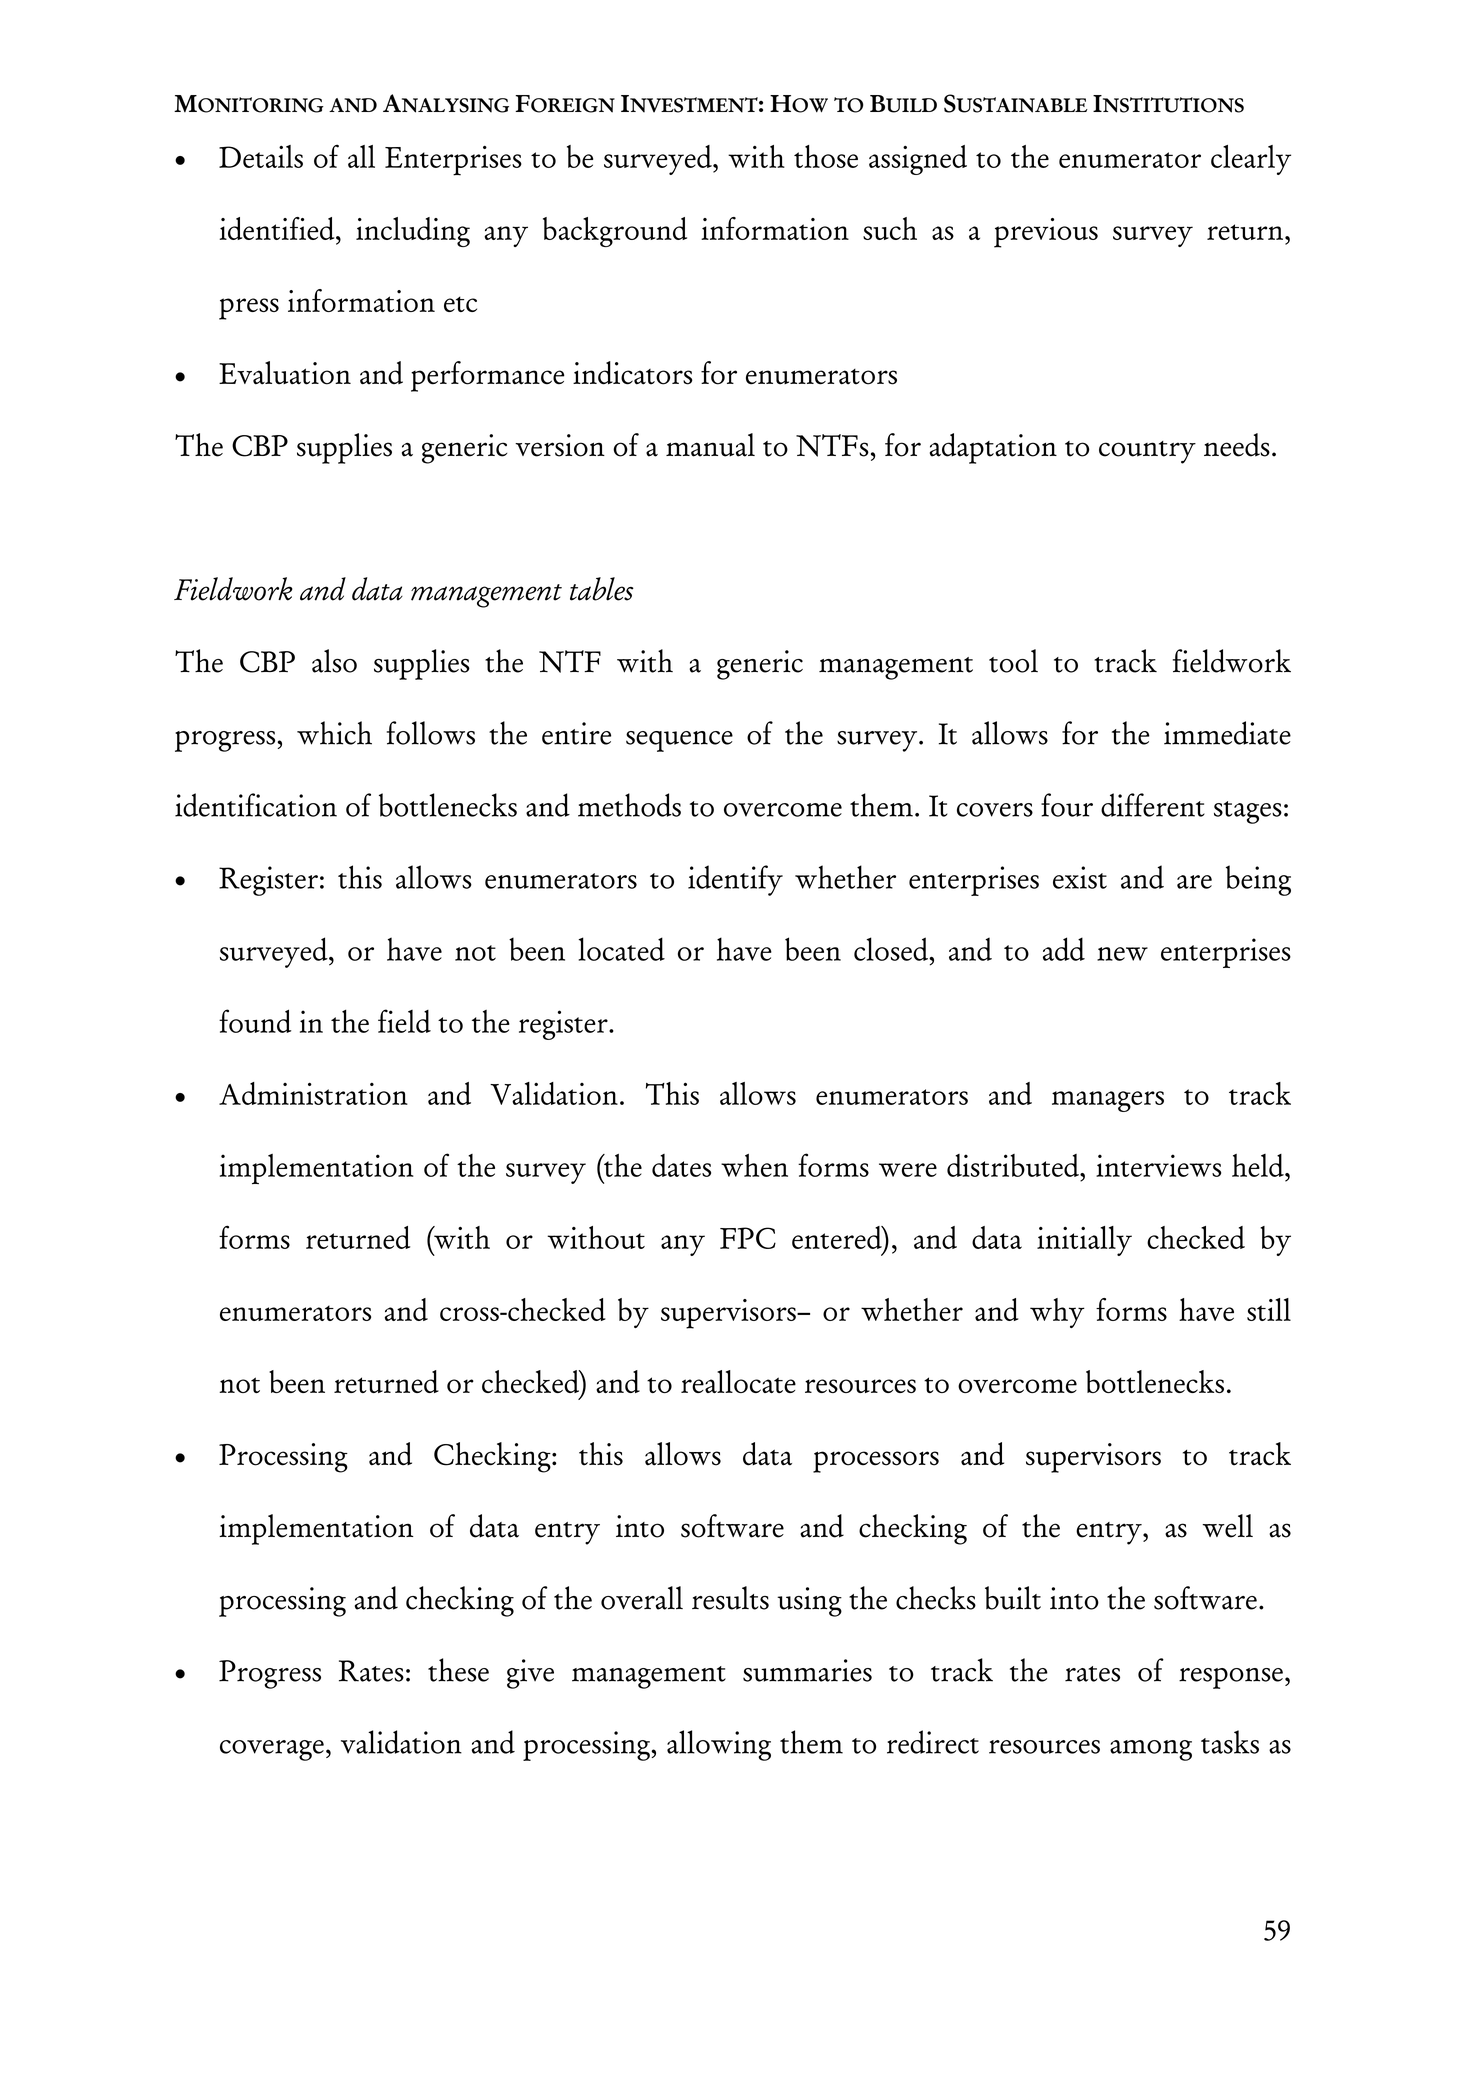  I want to click on those, so click(826, 156).
